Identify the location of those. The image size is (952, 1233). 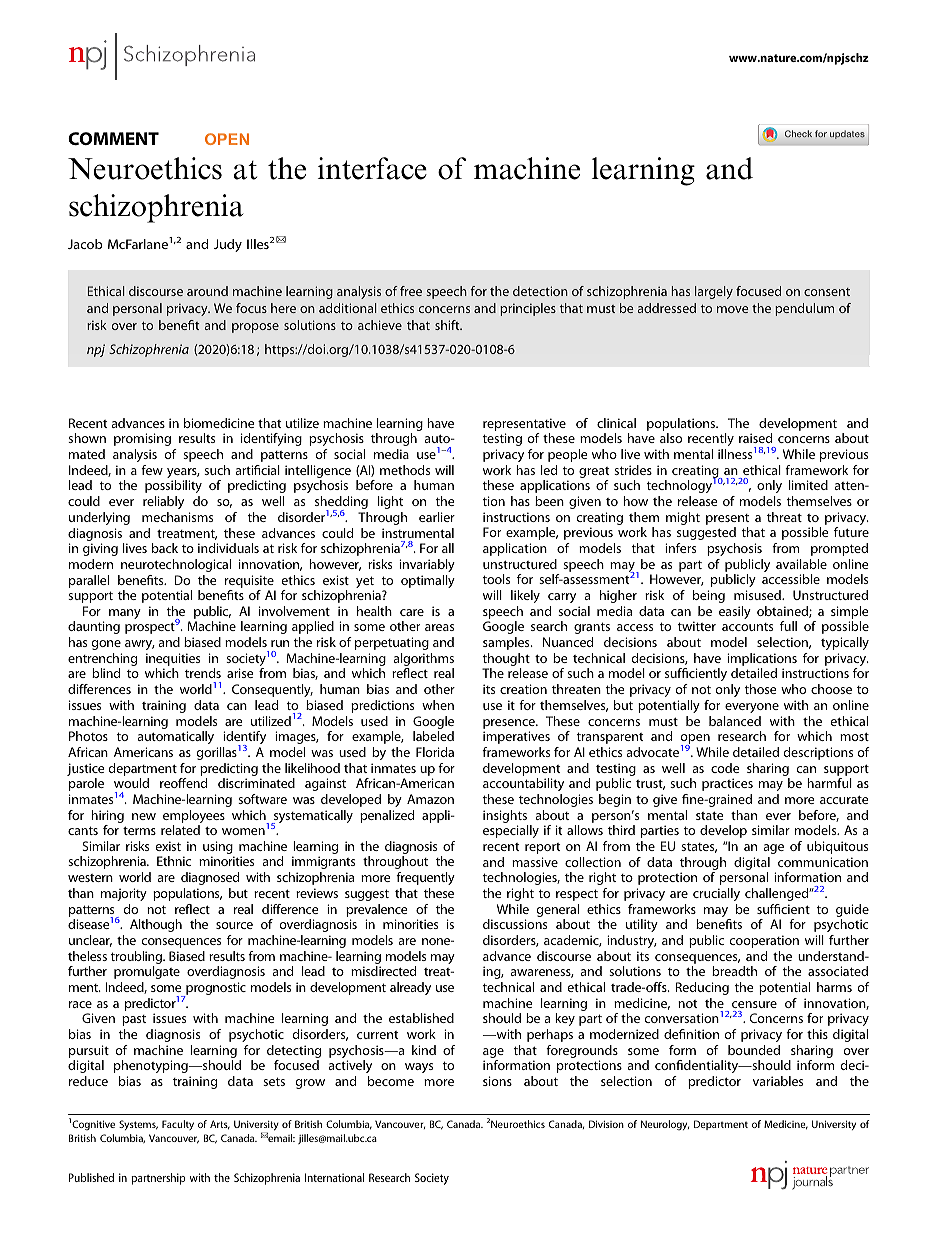
(761, 689).
